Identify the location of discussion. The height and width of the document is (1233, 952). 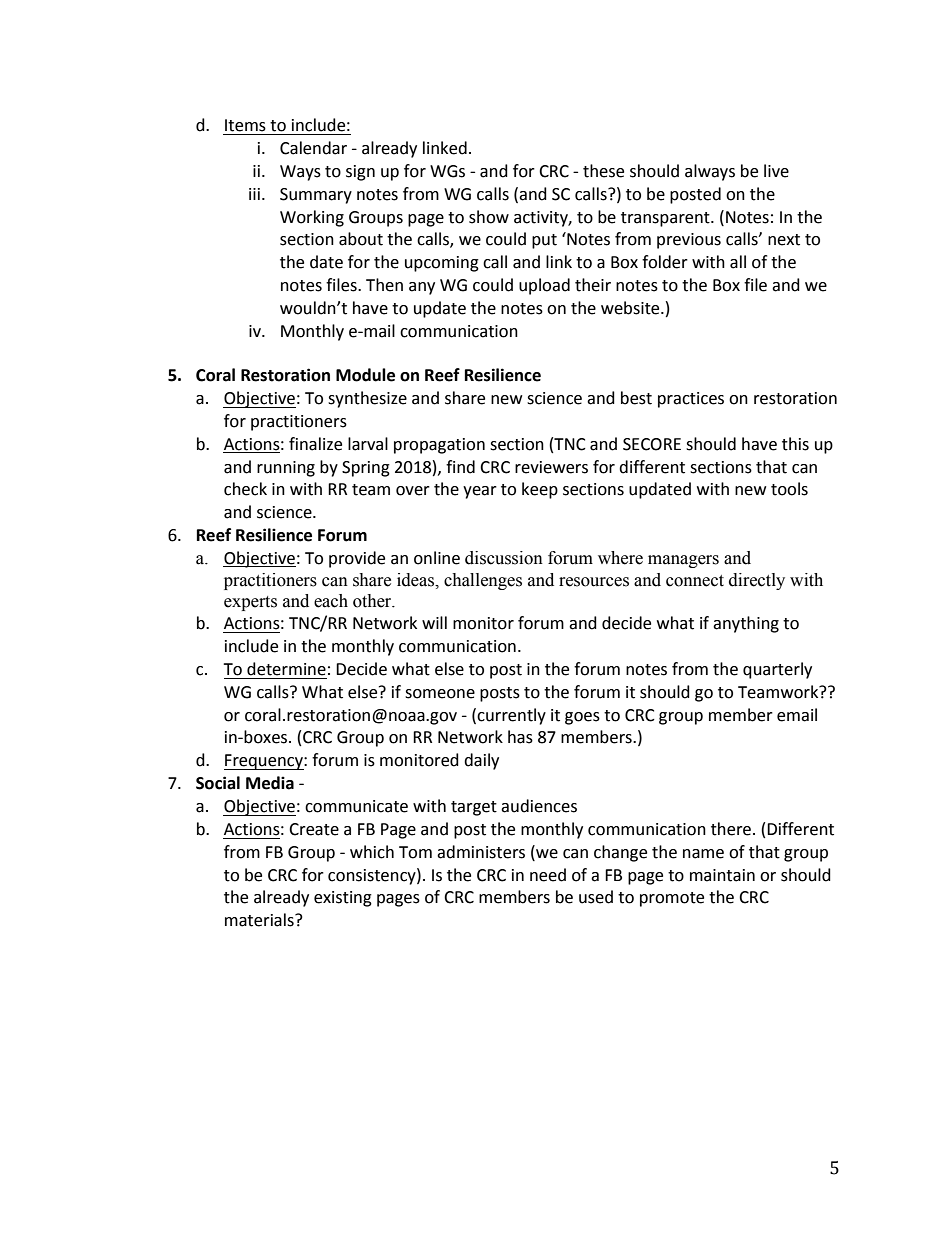
(504, 558).
